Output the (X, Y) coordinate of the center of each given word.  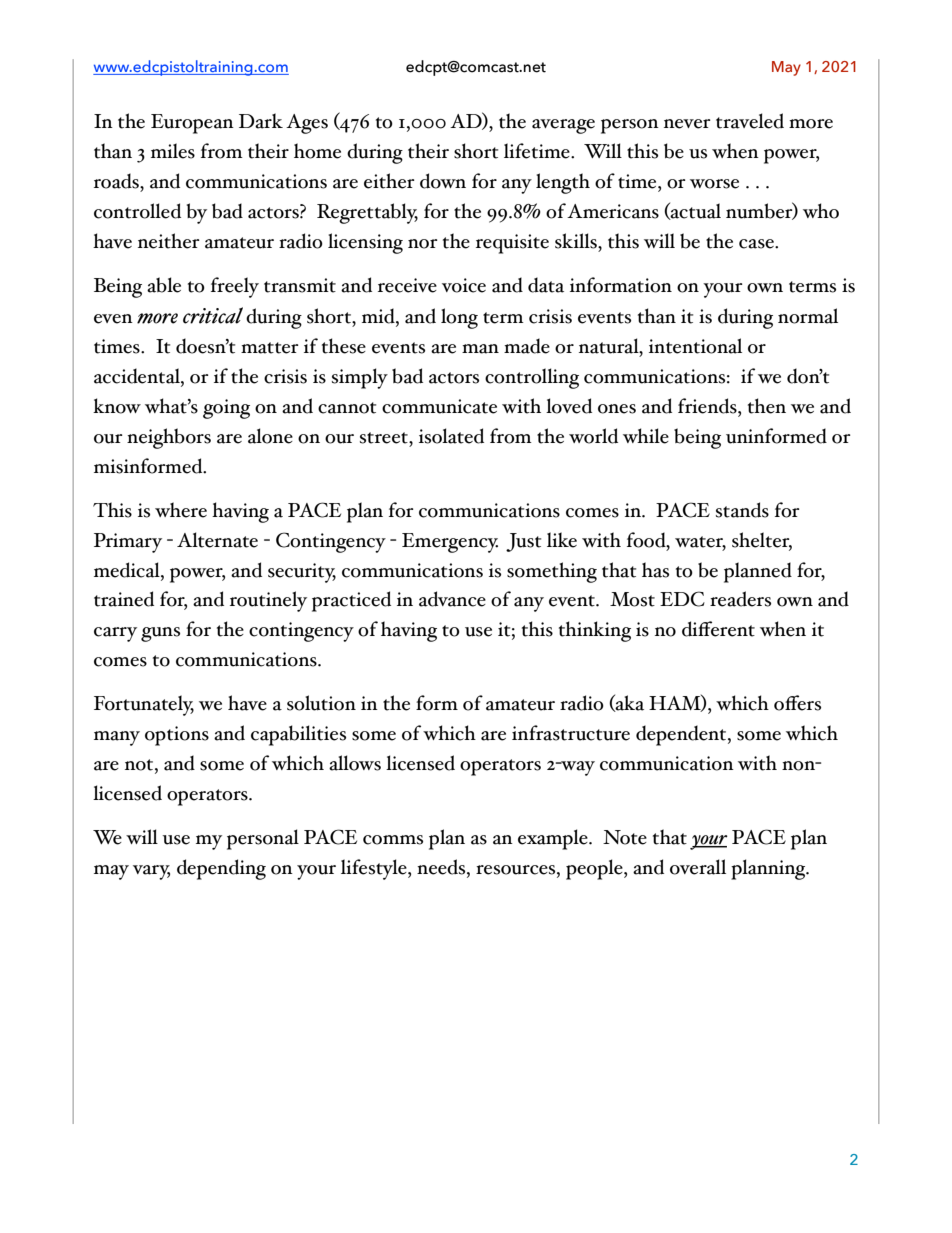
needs (442, 868)
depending (221, 869)
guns (160, 634)
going (226, 409)
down (443, 181)
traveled (750, 121)
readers (740, 599)
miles (173, 151)
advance (452, 599)
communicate (439, 406)
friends (708, 406)
